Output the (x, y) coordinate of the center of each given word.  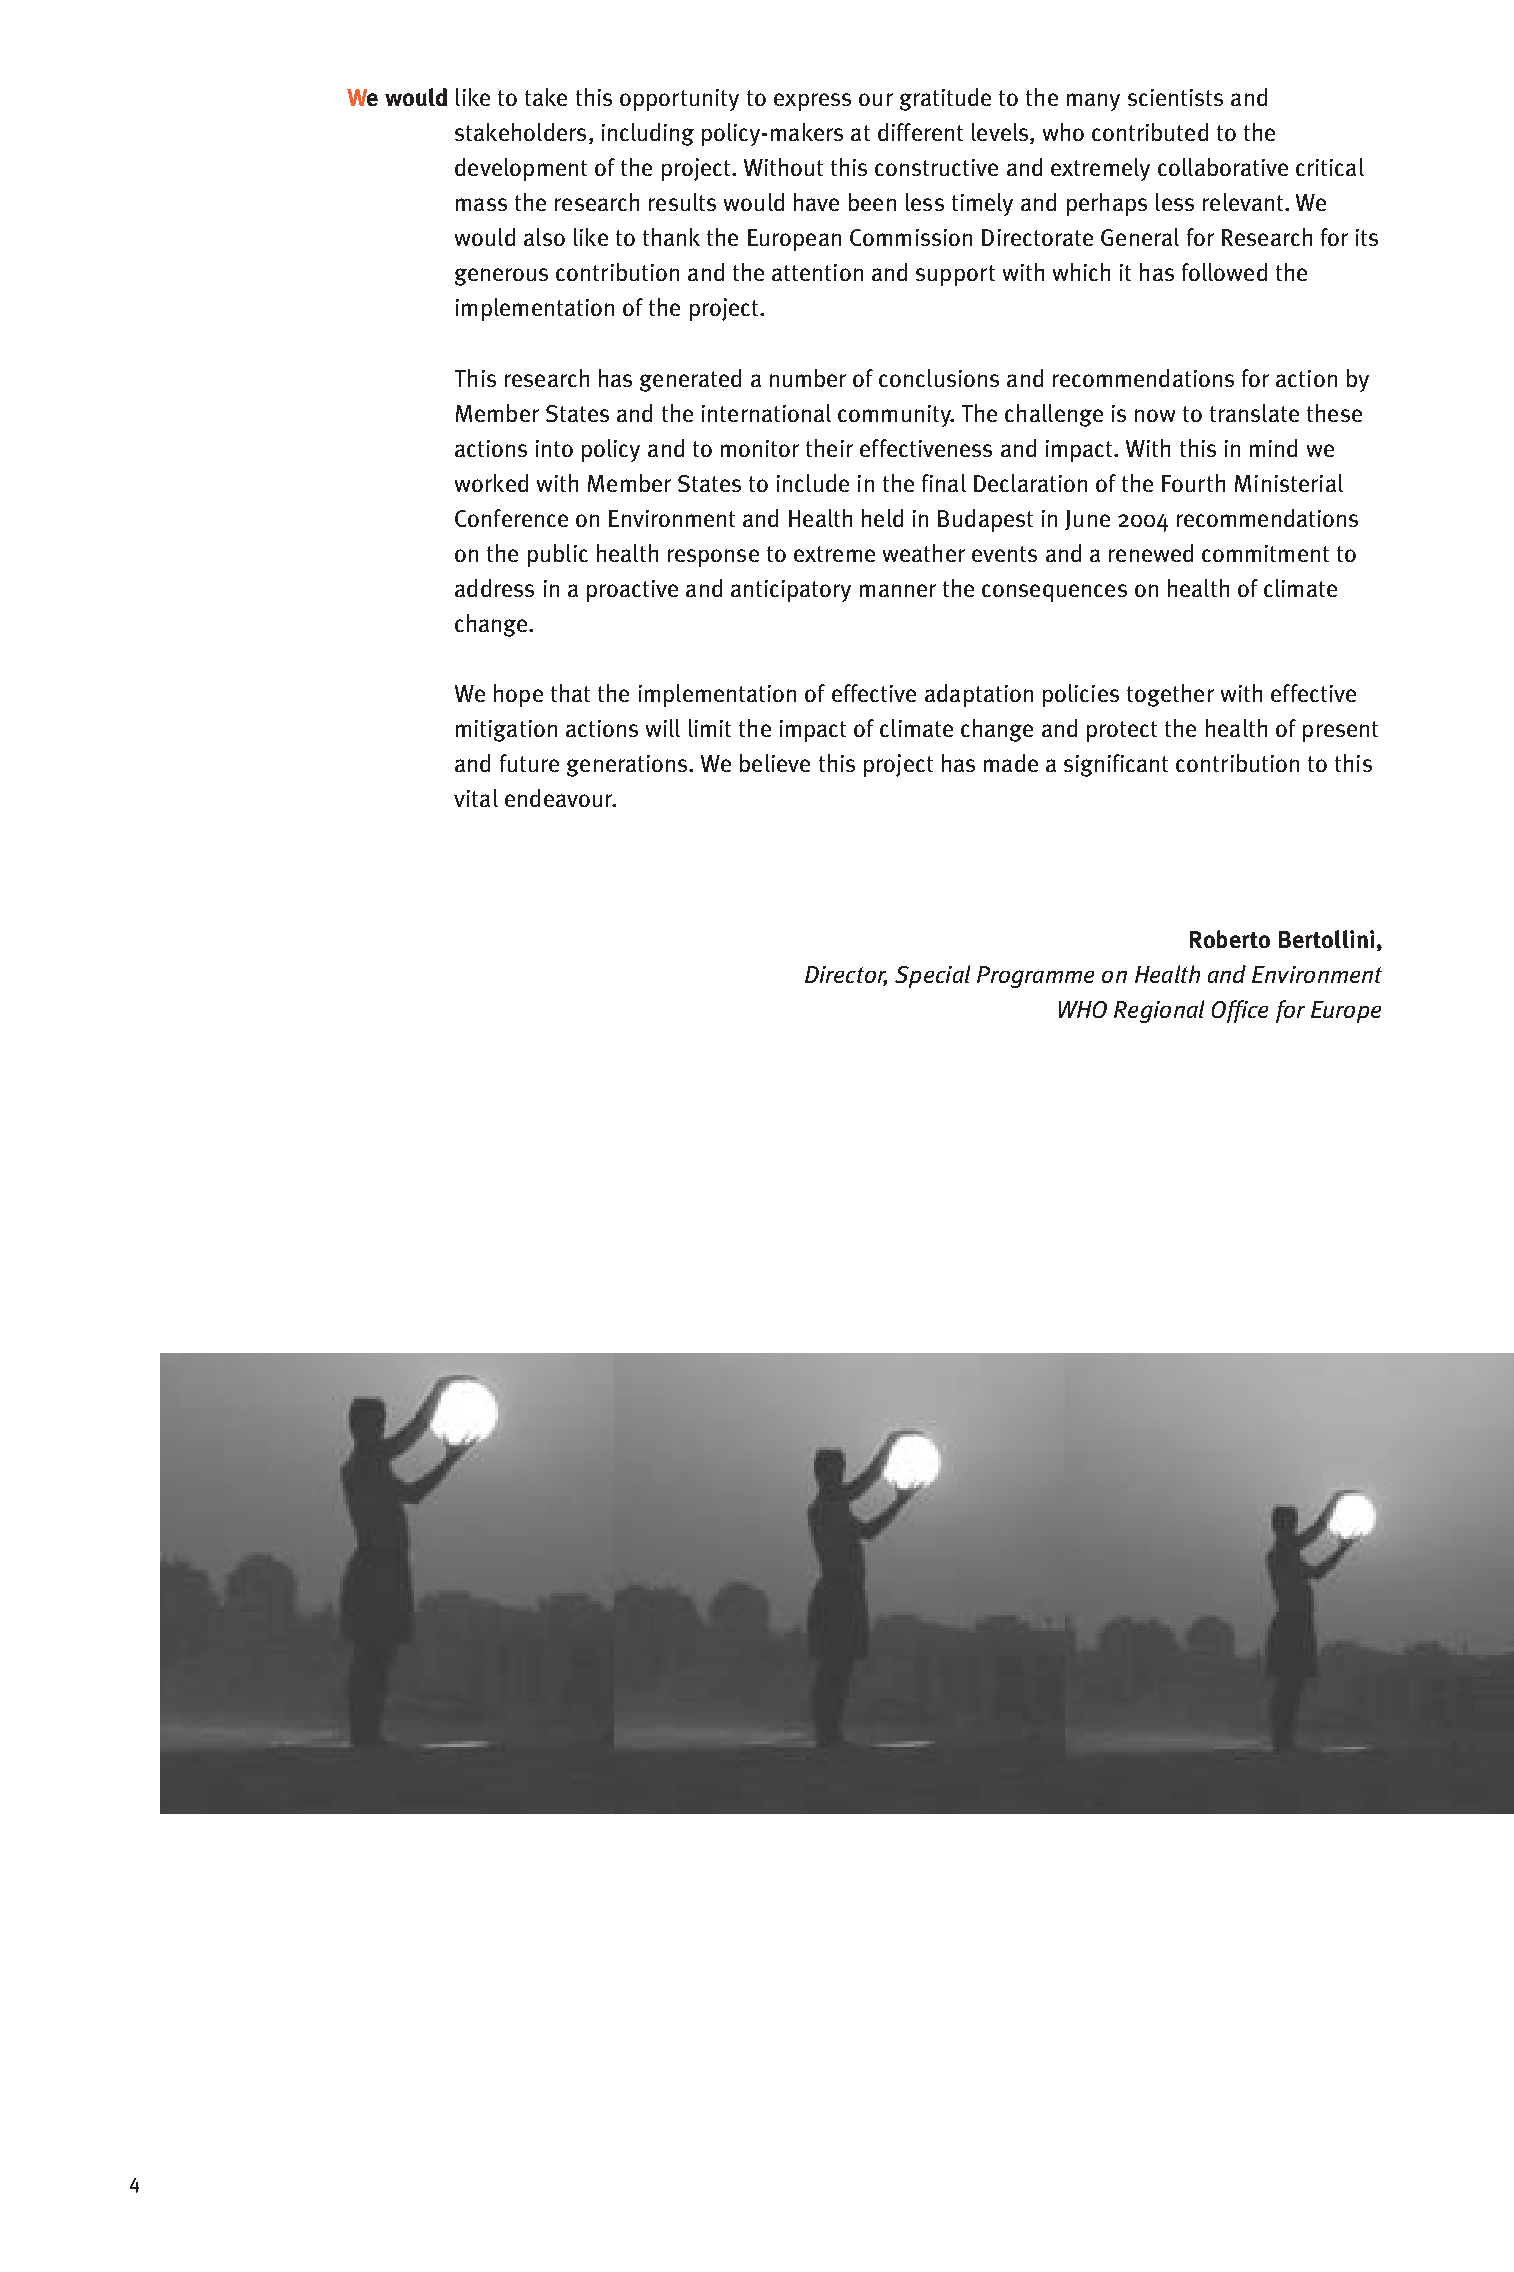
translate (1254, 413)
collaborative (1223, 167)
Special (932, 976)
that (570, 693)
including (648, 134)
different (920, 132)
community (896, 416)
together (1170, 695)
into (554, 448)
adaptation (979, 695)
